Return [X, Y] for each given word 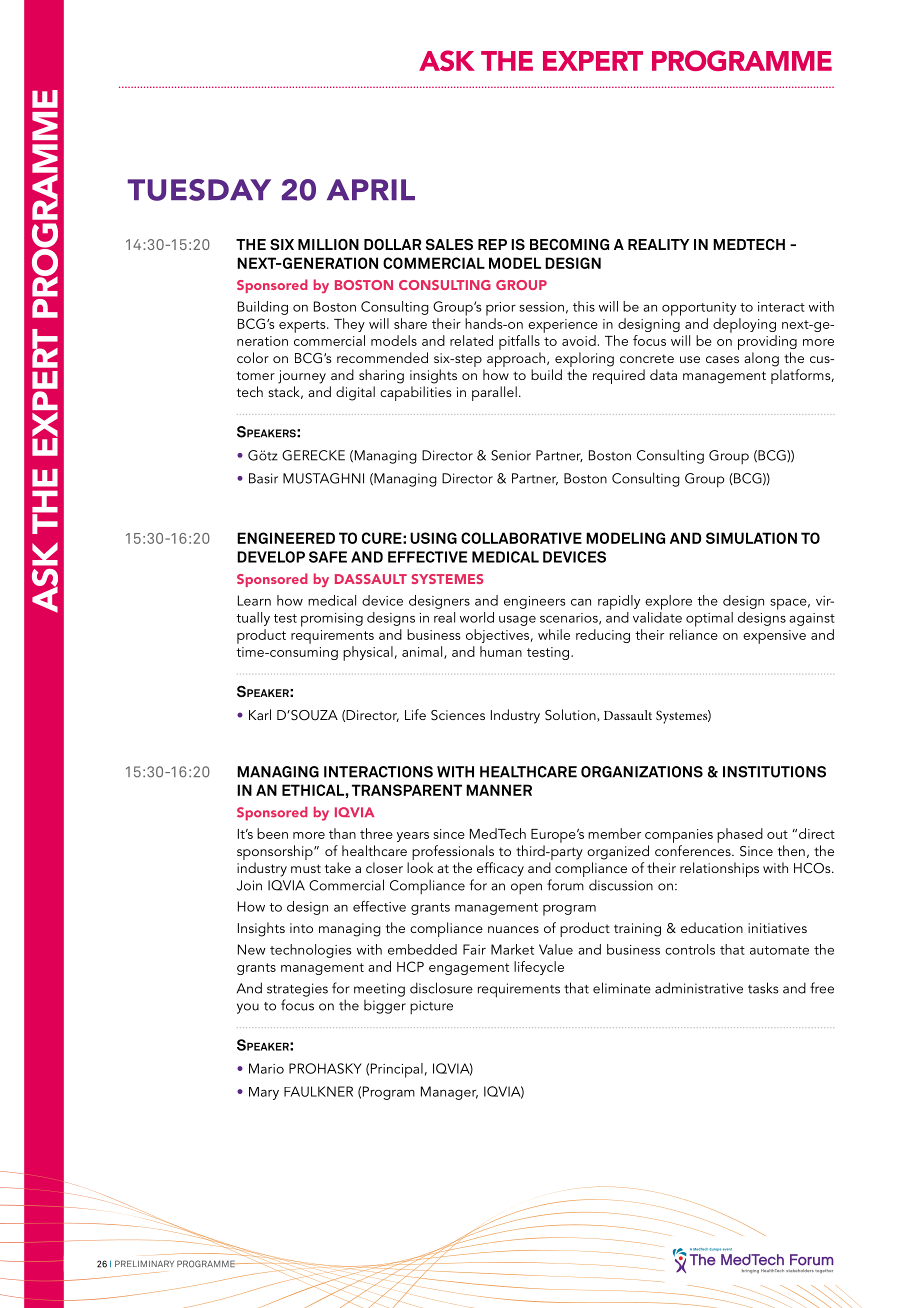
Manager [449, 1093]
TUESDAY [199, 190]
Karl [260, 714]
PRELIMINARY [144, 1263]
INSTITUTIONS [774, 772]
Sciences [458, 715]
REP [492, 244]
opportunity [699, 309]
